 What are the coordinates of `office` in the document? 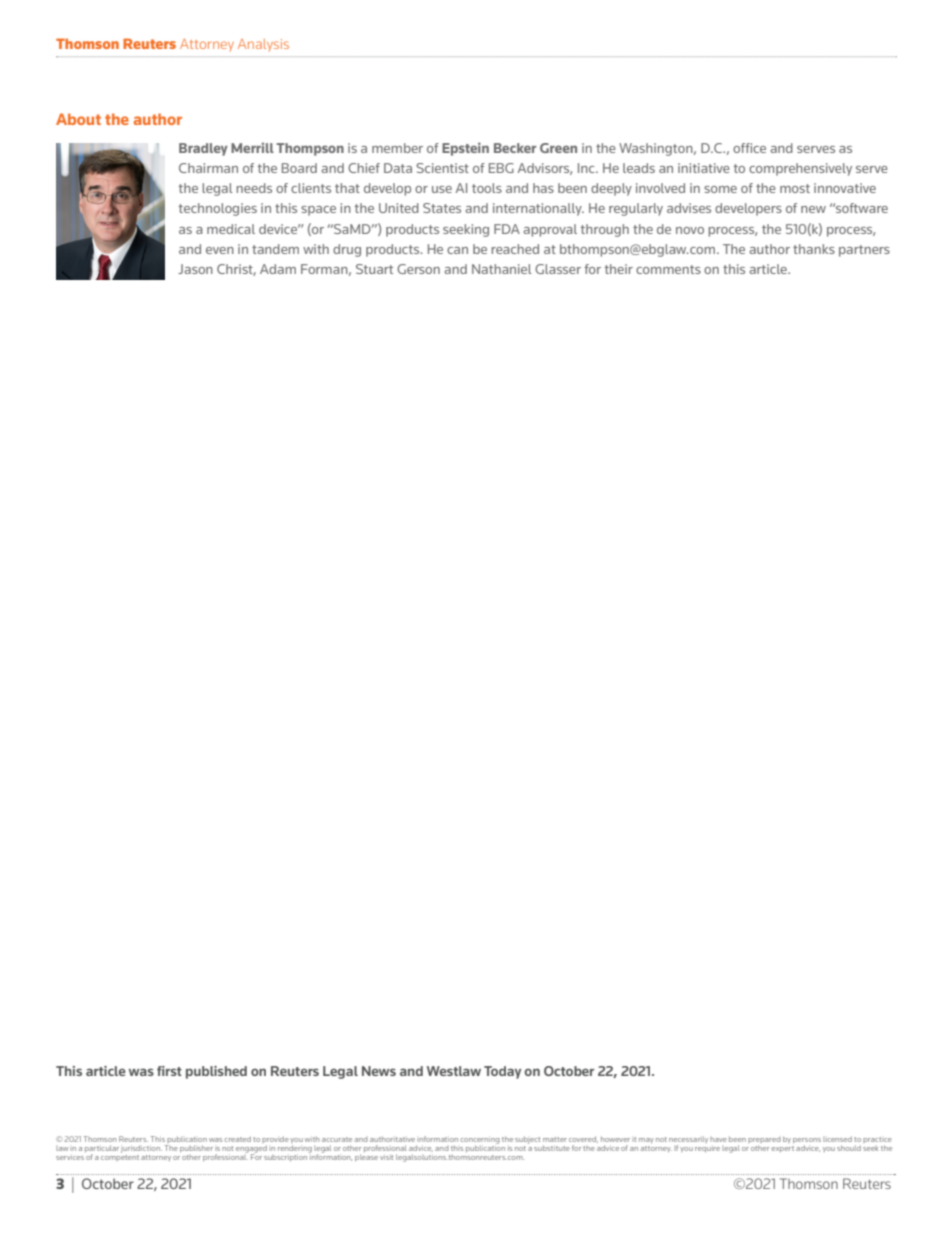 It's located at (749, 148).
